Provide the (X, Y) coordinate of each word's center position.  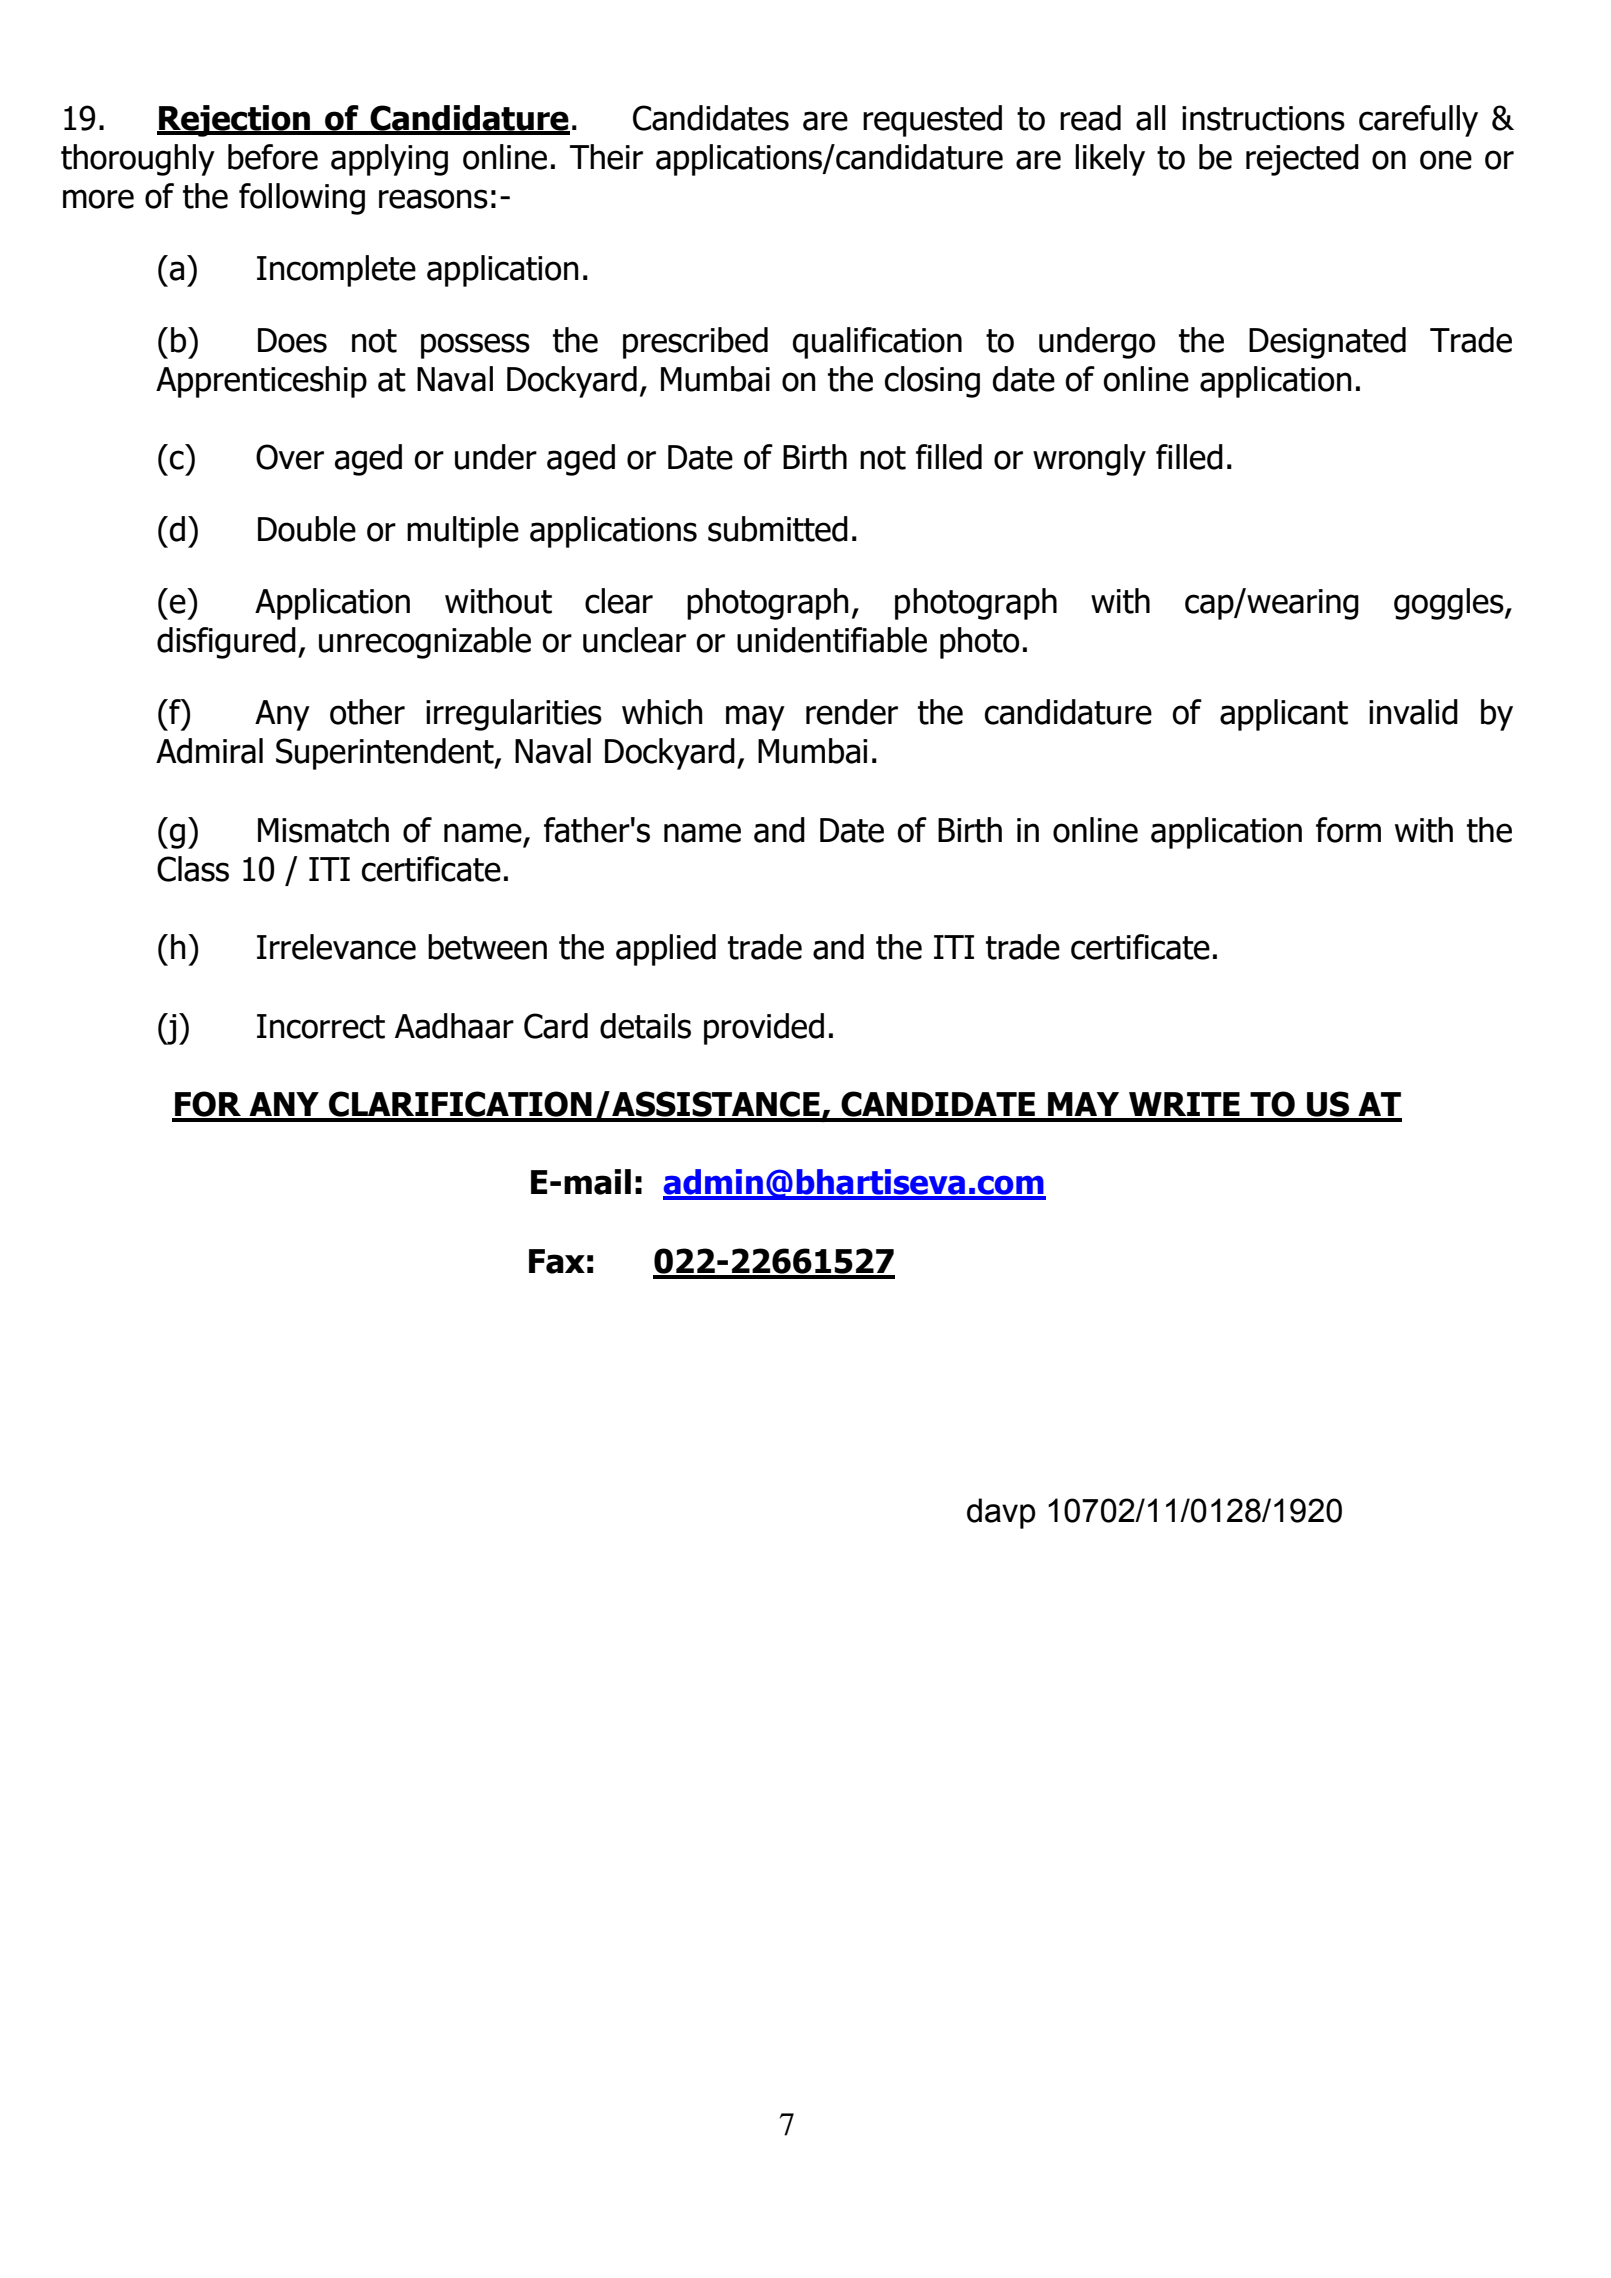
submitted (778, 529)
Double (307, 529)
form (1348, 830)
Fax (557, 1261)
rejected (1302, 160)
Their (606, 157)
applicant (1284, 715)
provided (764, 1029)
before (273, 157)
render (852, 712)
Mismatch (323, 830)
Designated (1327, 343)
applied (666, 950)
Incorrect (321, 1026)
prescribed (695, 343)
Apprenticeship (261, 382)
